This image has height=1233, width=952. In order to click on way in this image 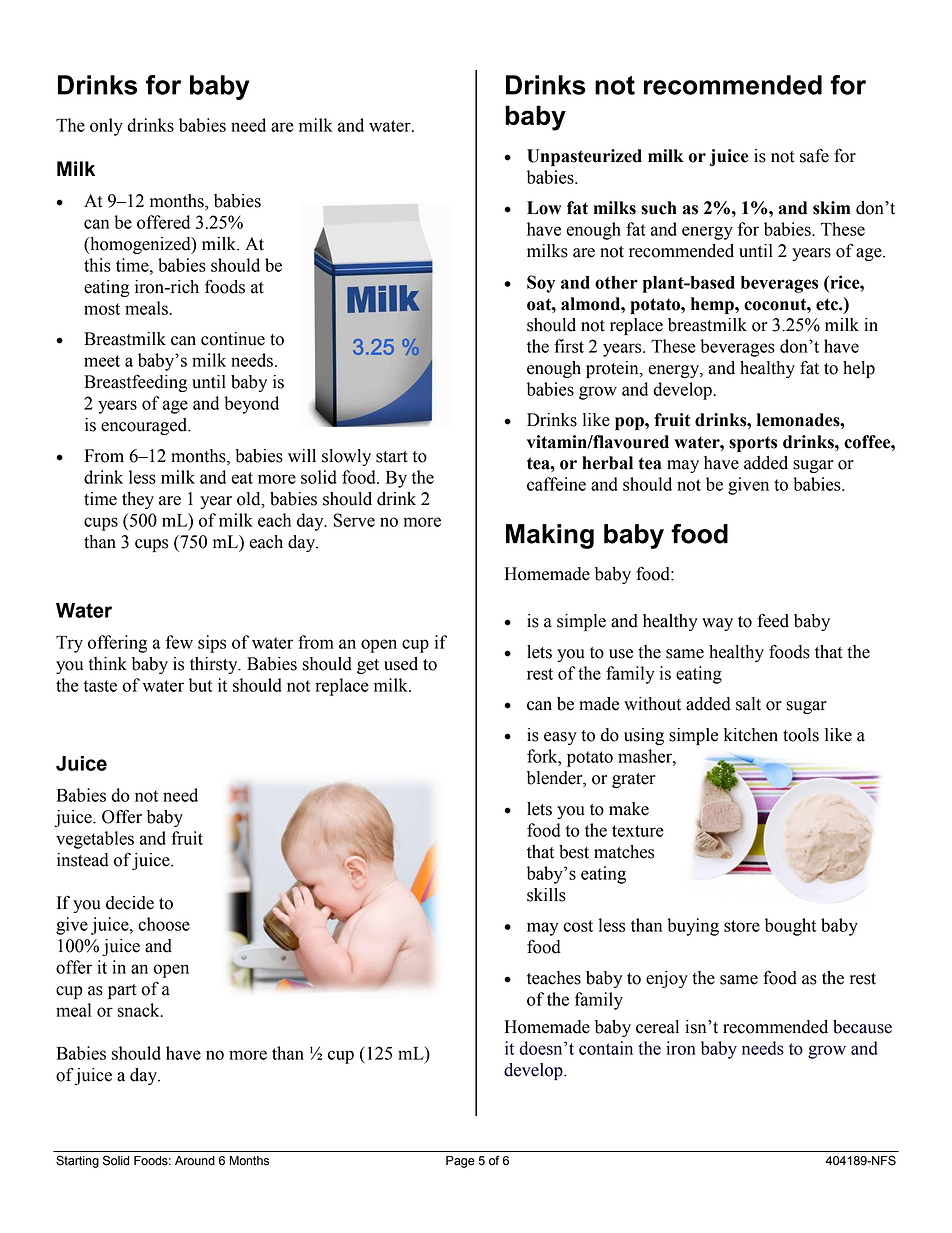, I will do `click(717, 624)`.
